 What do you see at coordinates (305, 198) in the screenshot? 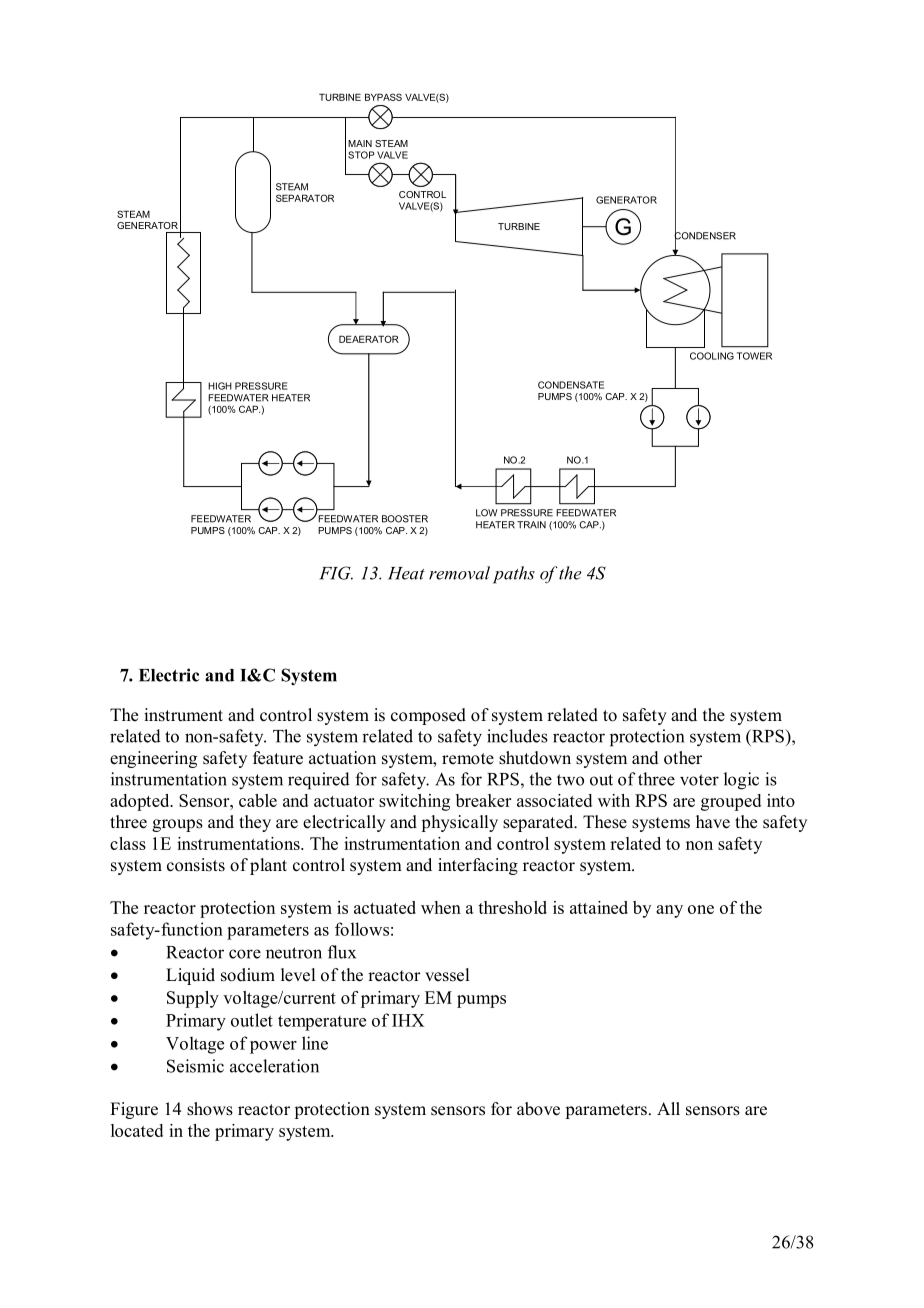
I see `SEPARATOR` at bounding box center [305, 198].
